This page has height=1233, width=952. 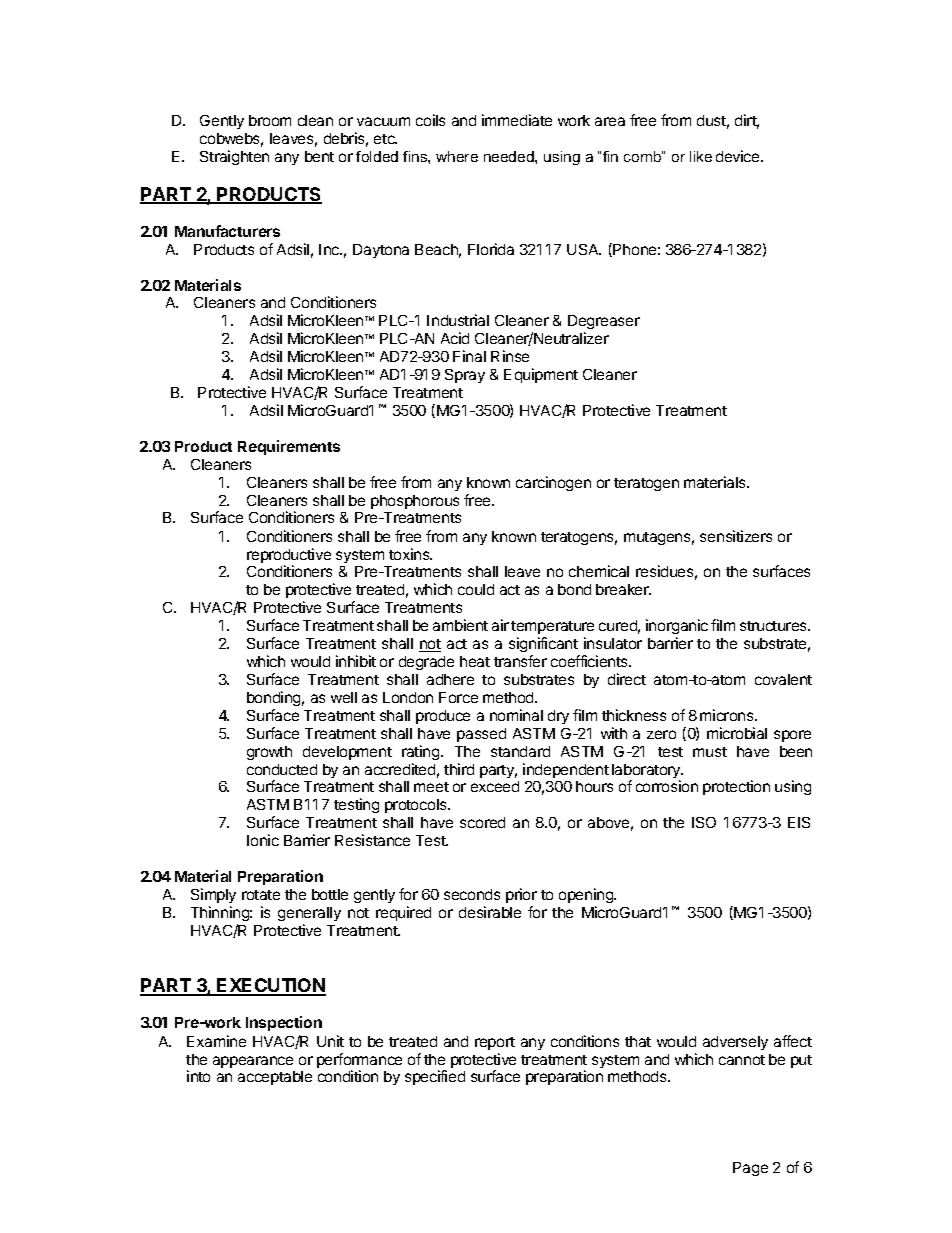 I want to click on device, so click(x=739, y=156).
